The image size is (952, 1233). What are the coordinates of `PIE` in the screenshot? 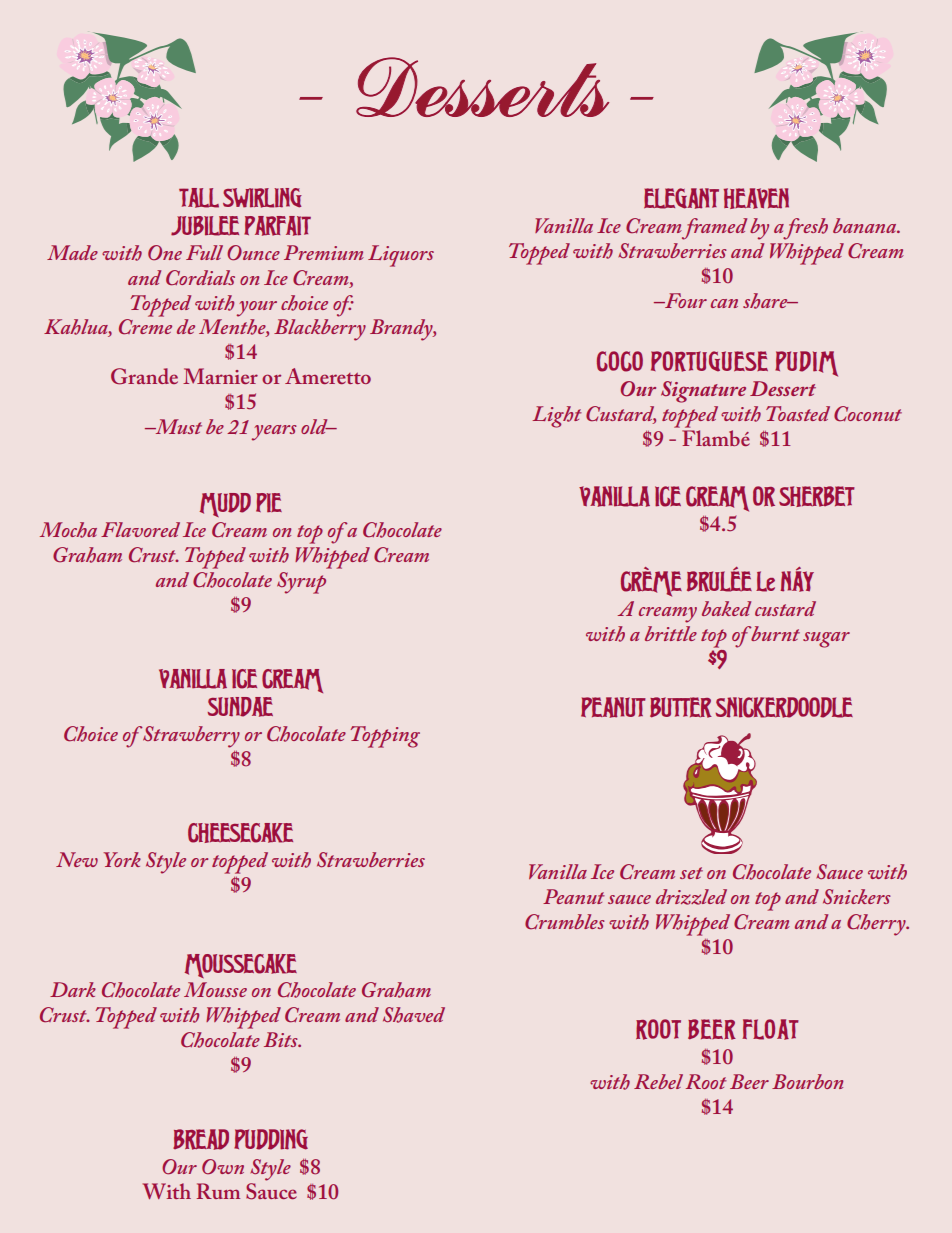 It's located at (269, 502).
